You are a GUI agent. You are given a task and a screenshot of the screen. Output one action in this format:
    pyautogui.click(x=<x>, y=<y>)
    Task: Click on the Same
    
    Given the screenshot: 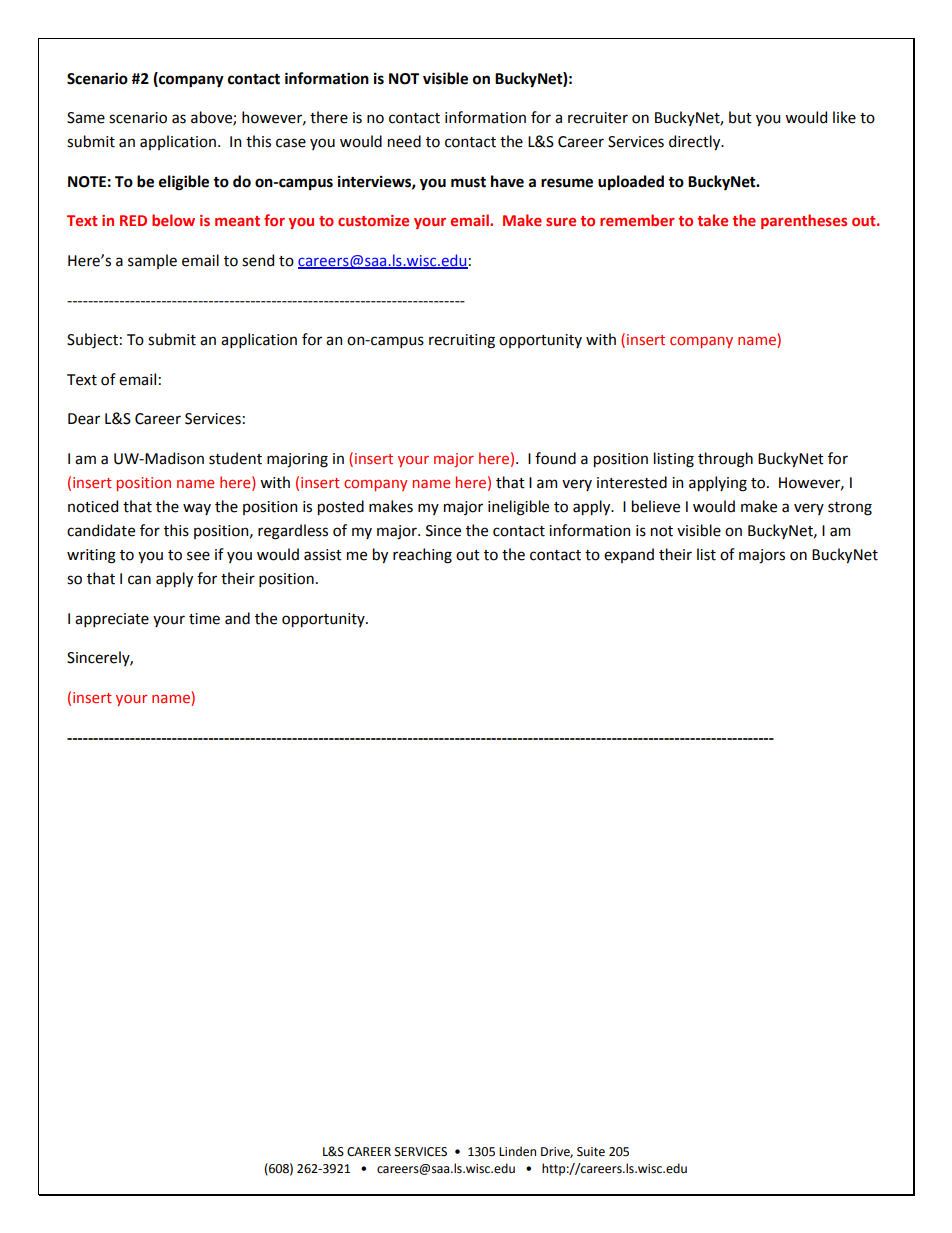 What is the action you would take?
    pyautogui.click(x=86, y=118)
